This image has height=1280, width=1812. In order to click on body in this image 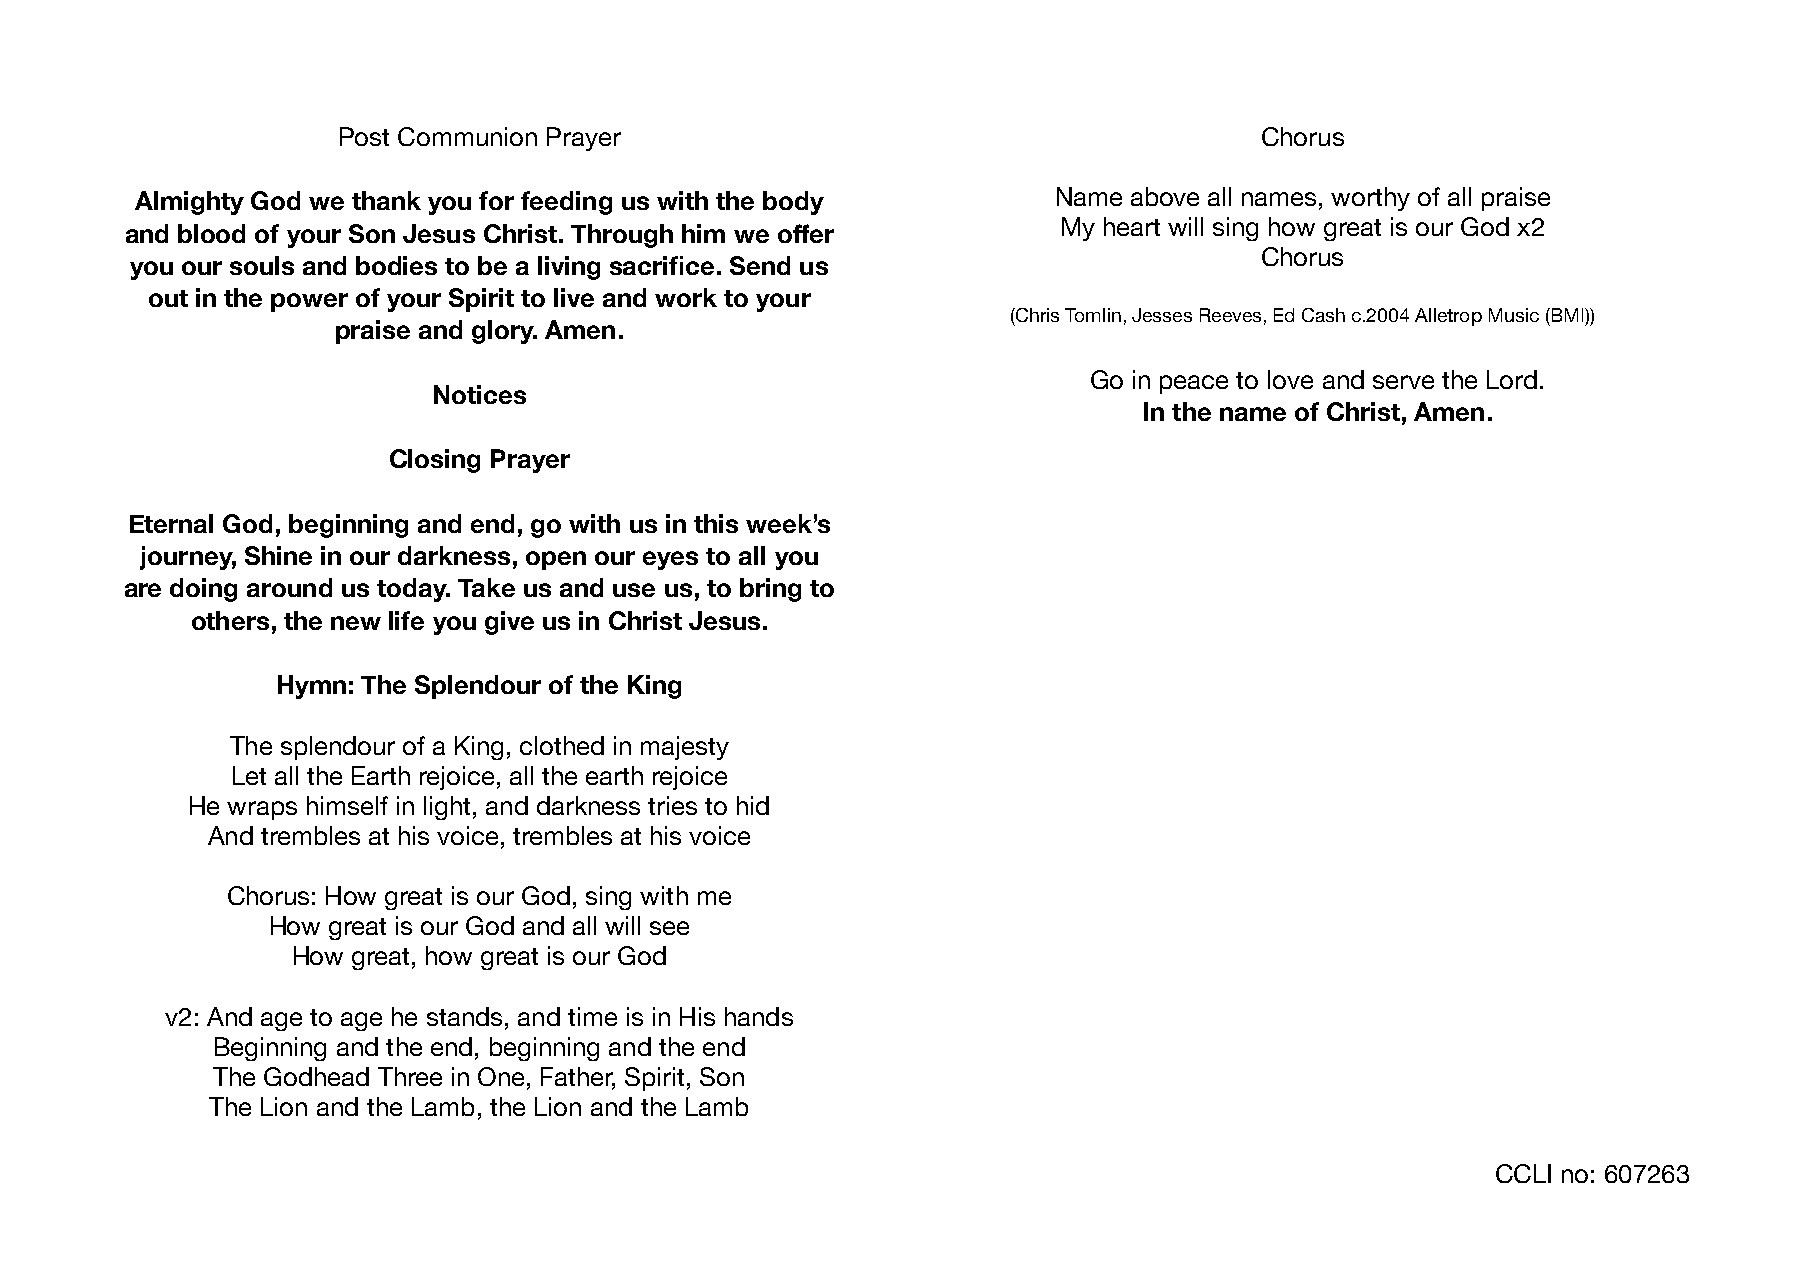, I will do `click(793, 203)`.
